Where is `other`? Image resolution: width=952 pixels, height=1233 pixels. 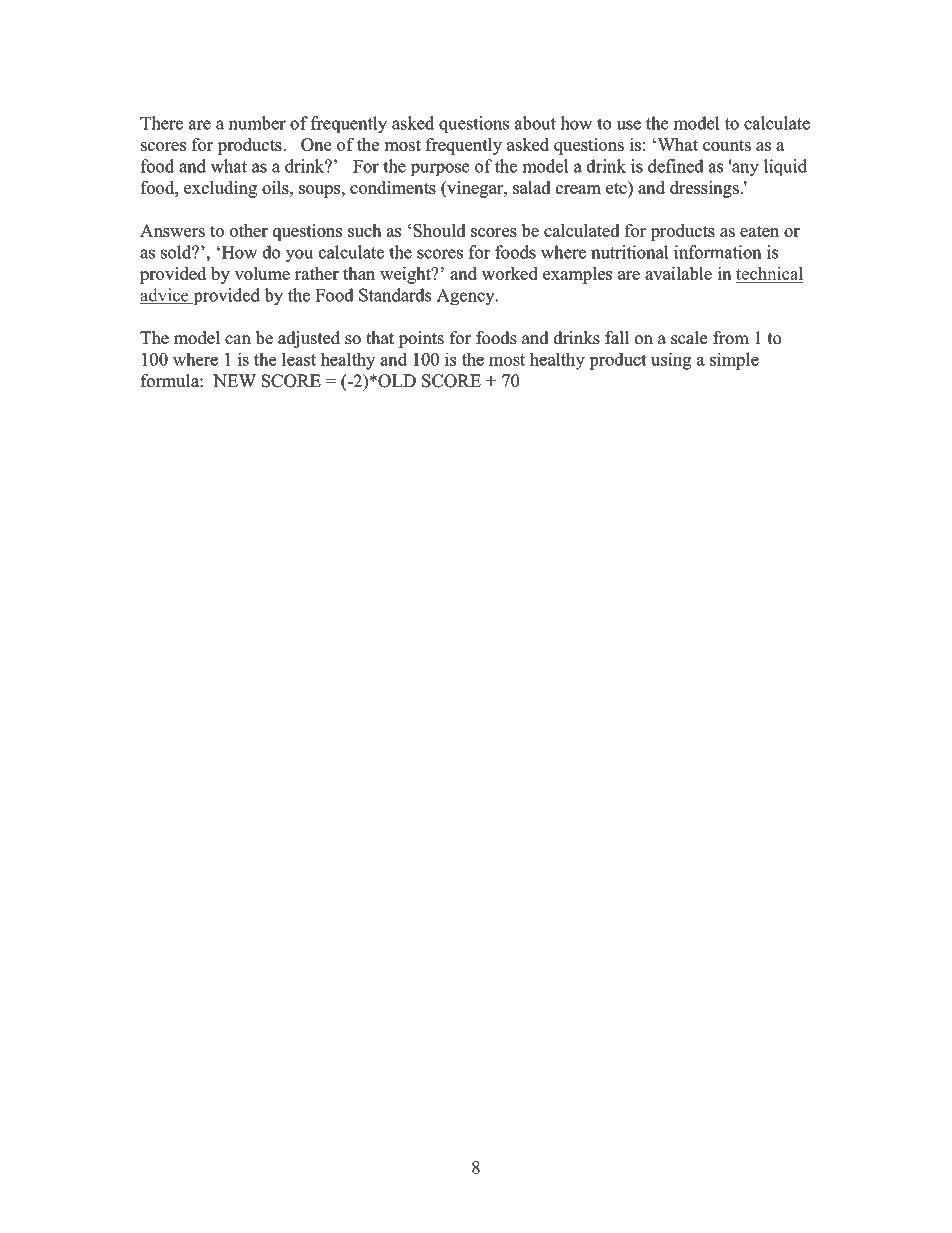 other is located at coordinates (249, 230).
